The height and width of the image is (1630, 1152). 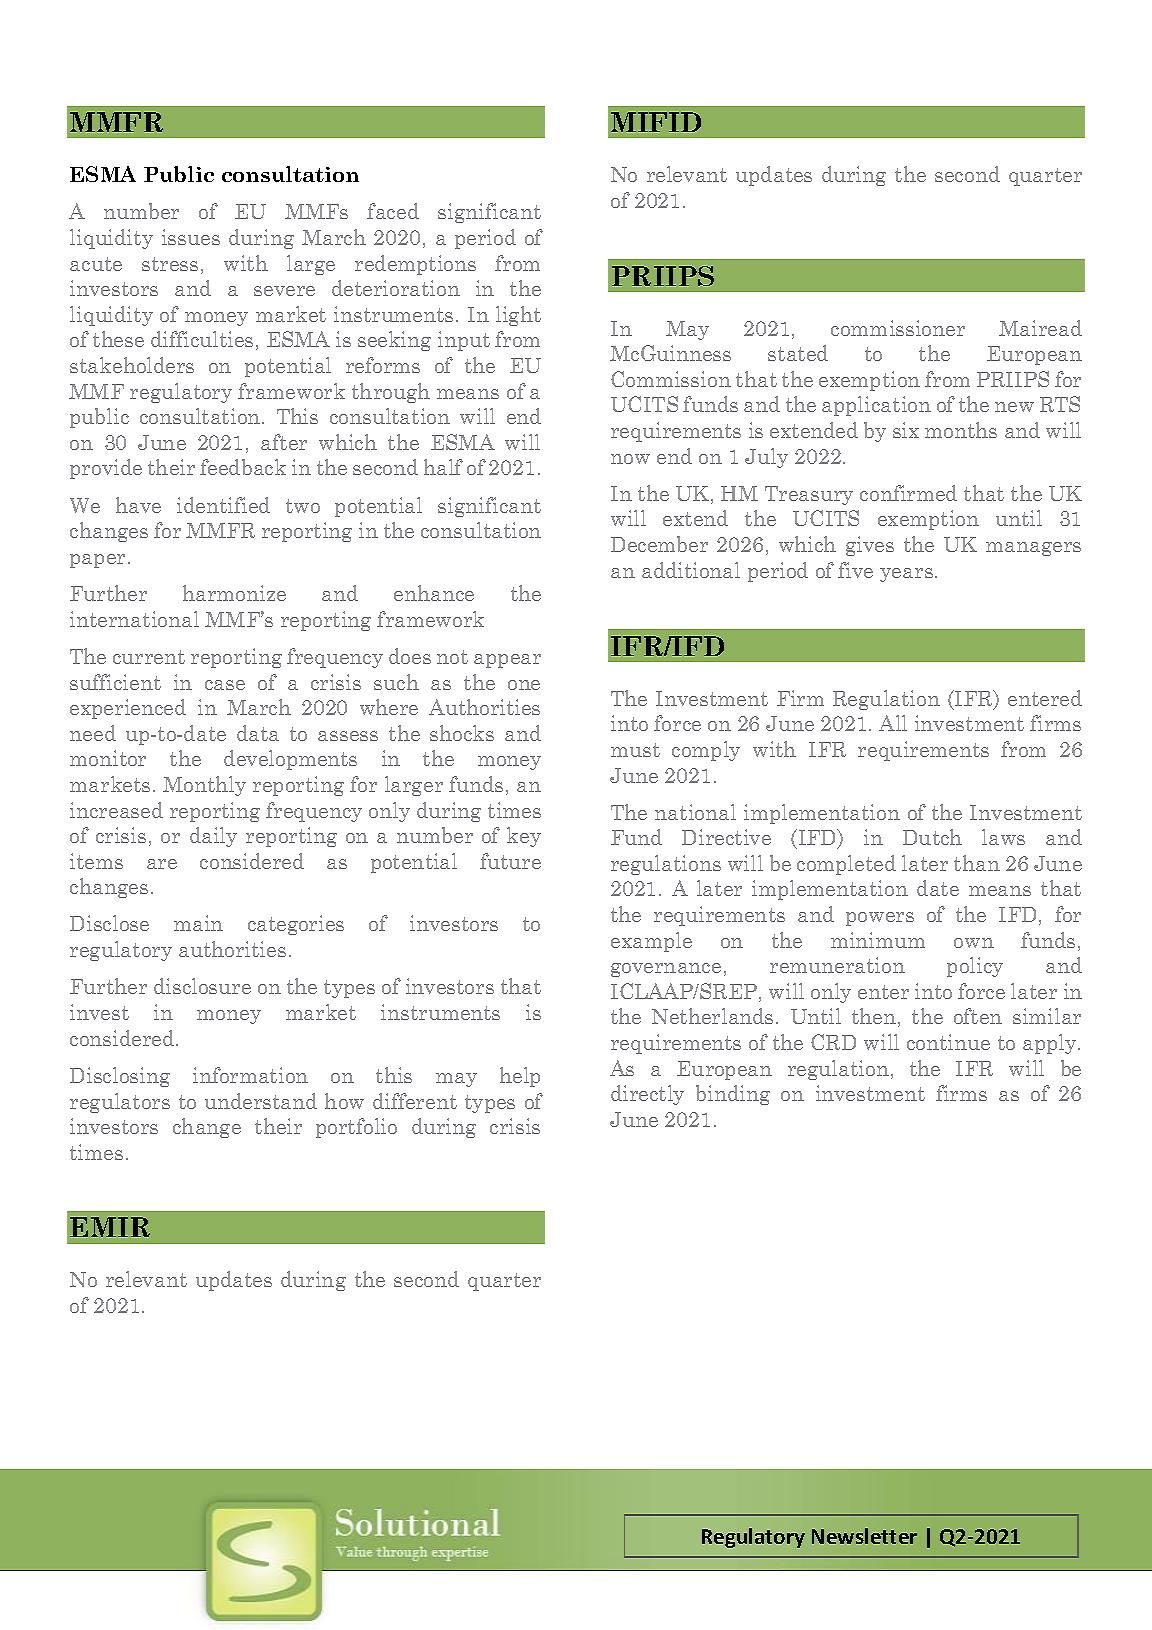 What do you see at coordinates (510, 861) in the image?
I see `future` at bounding box center [510, 861].
